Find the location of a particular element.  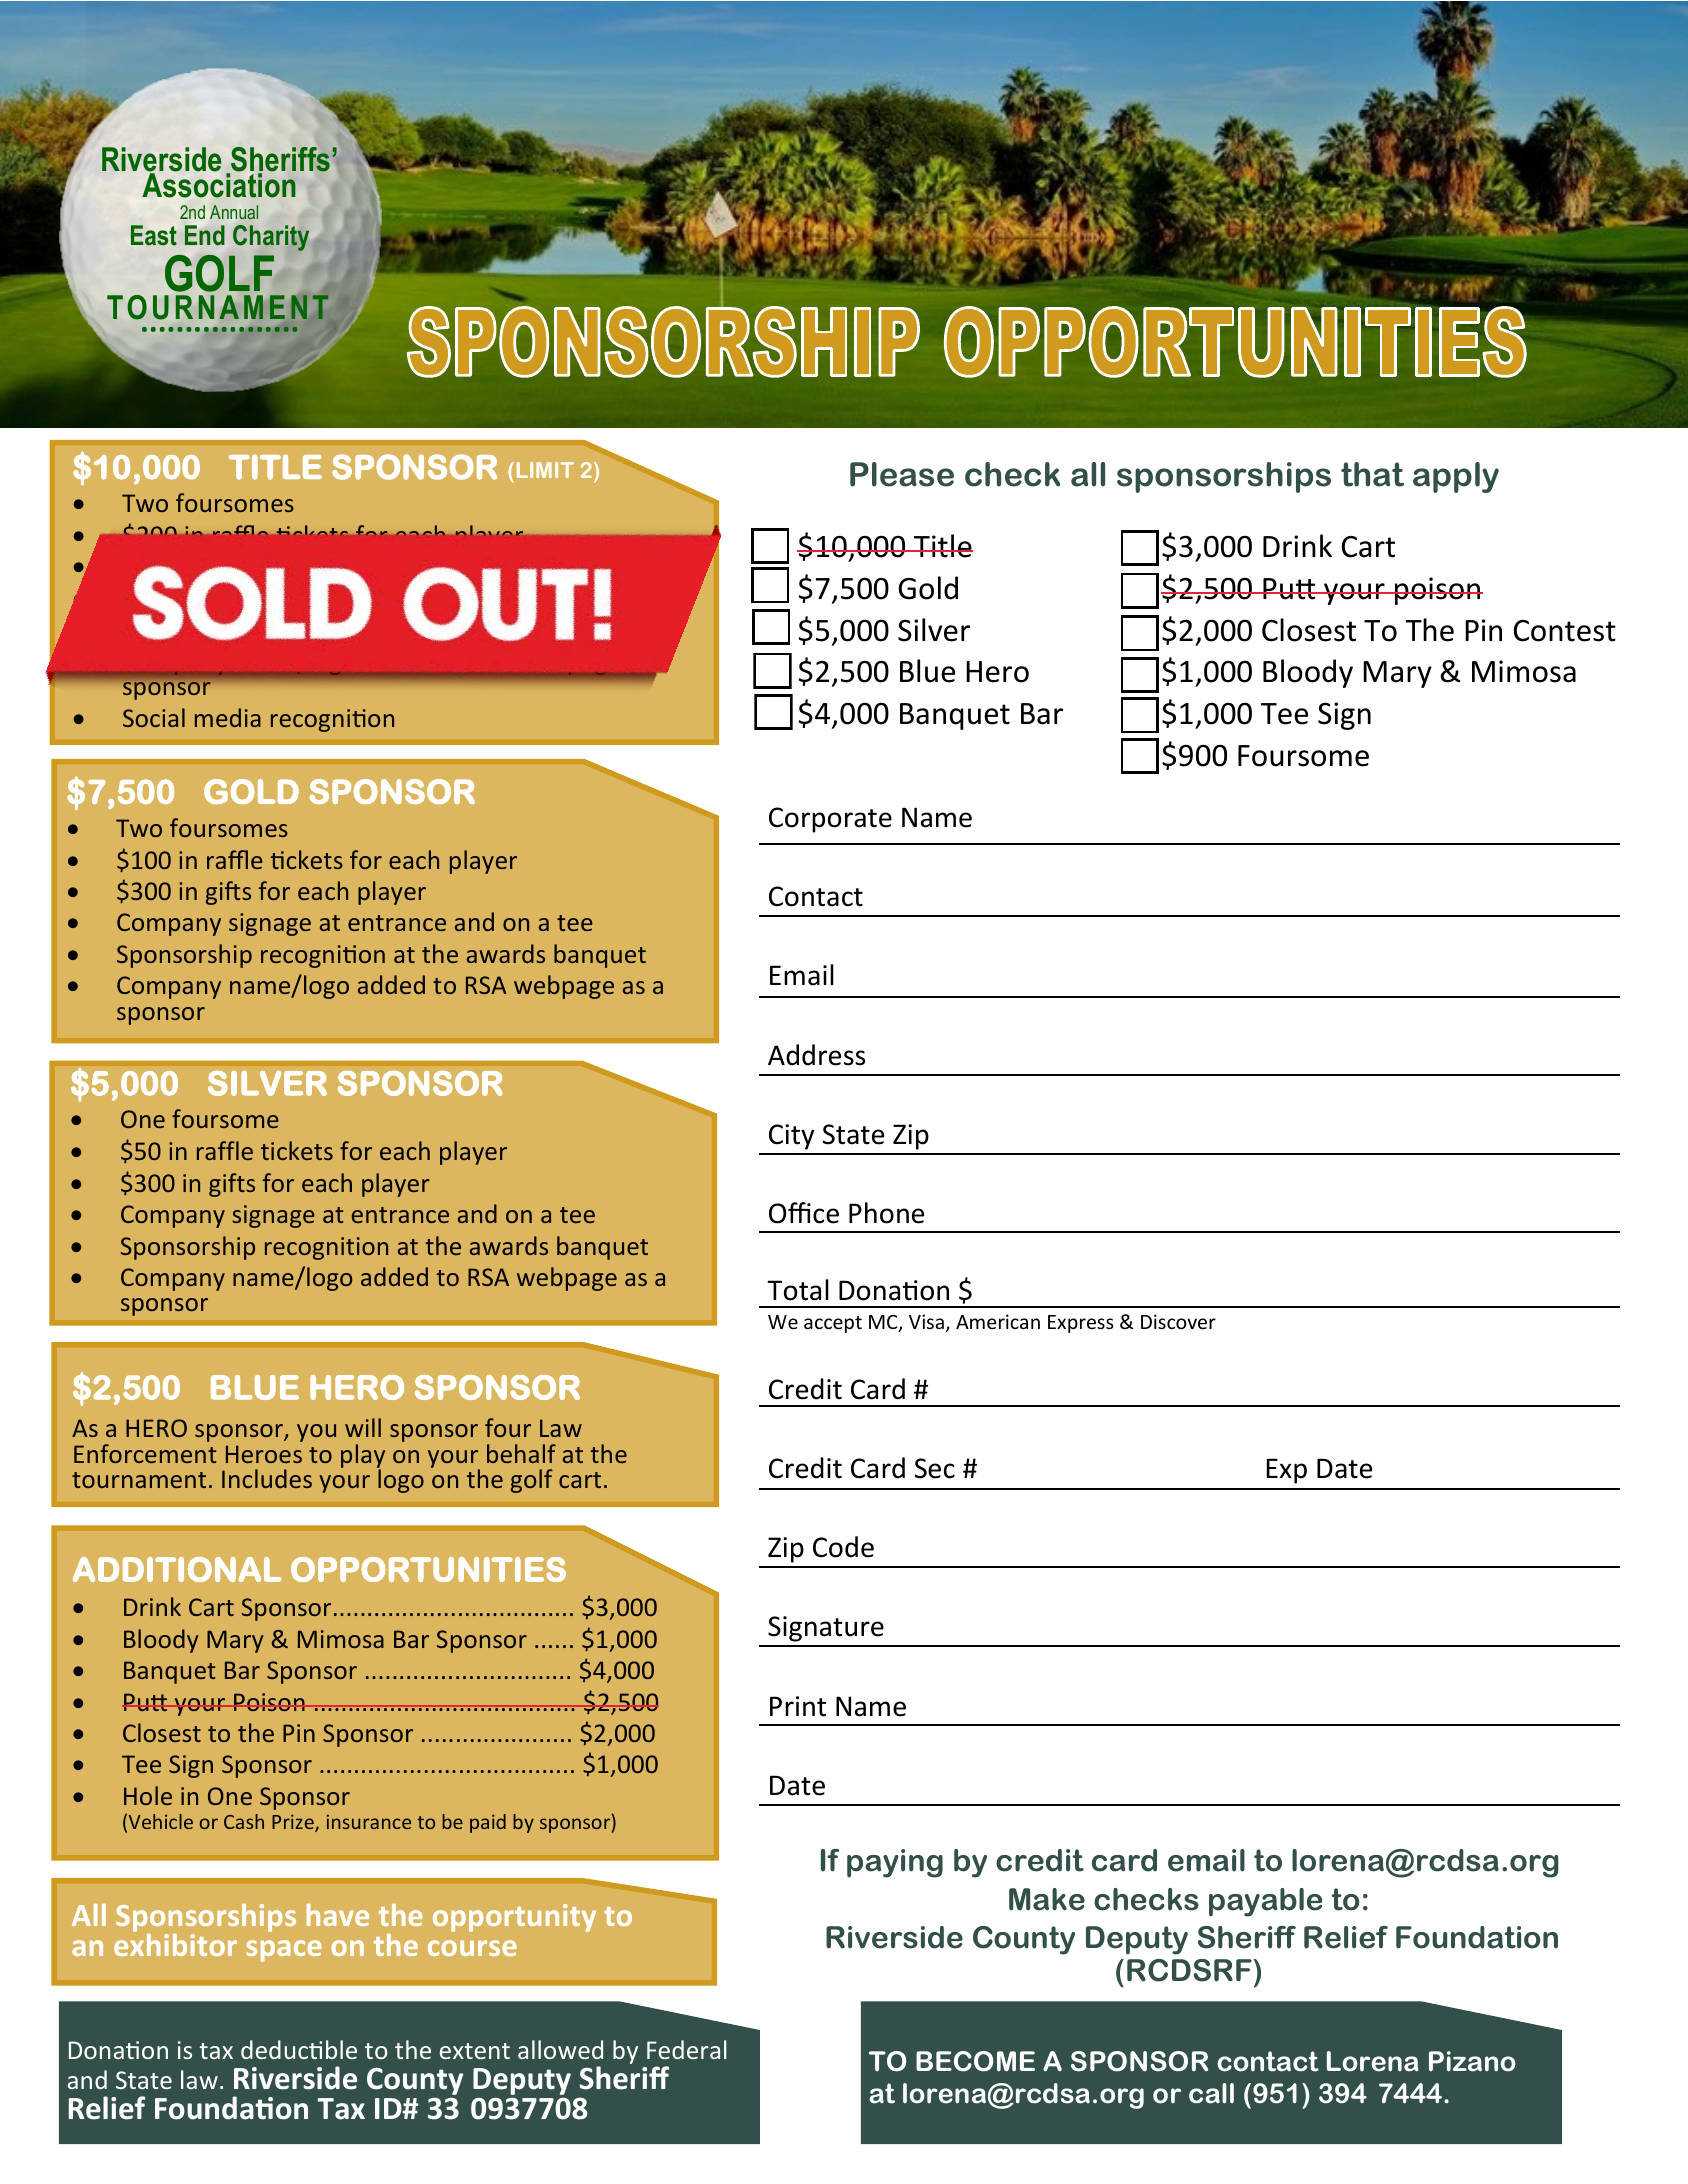

Please is located at coordinates (902, 474).
